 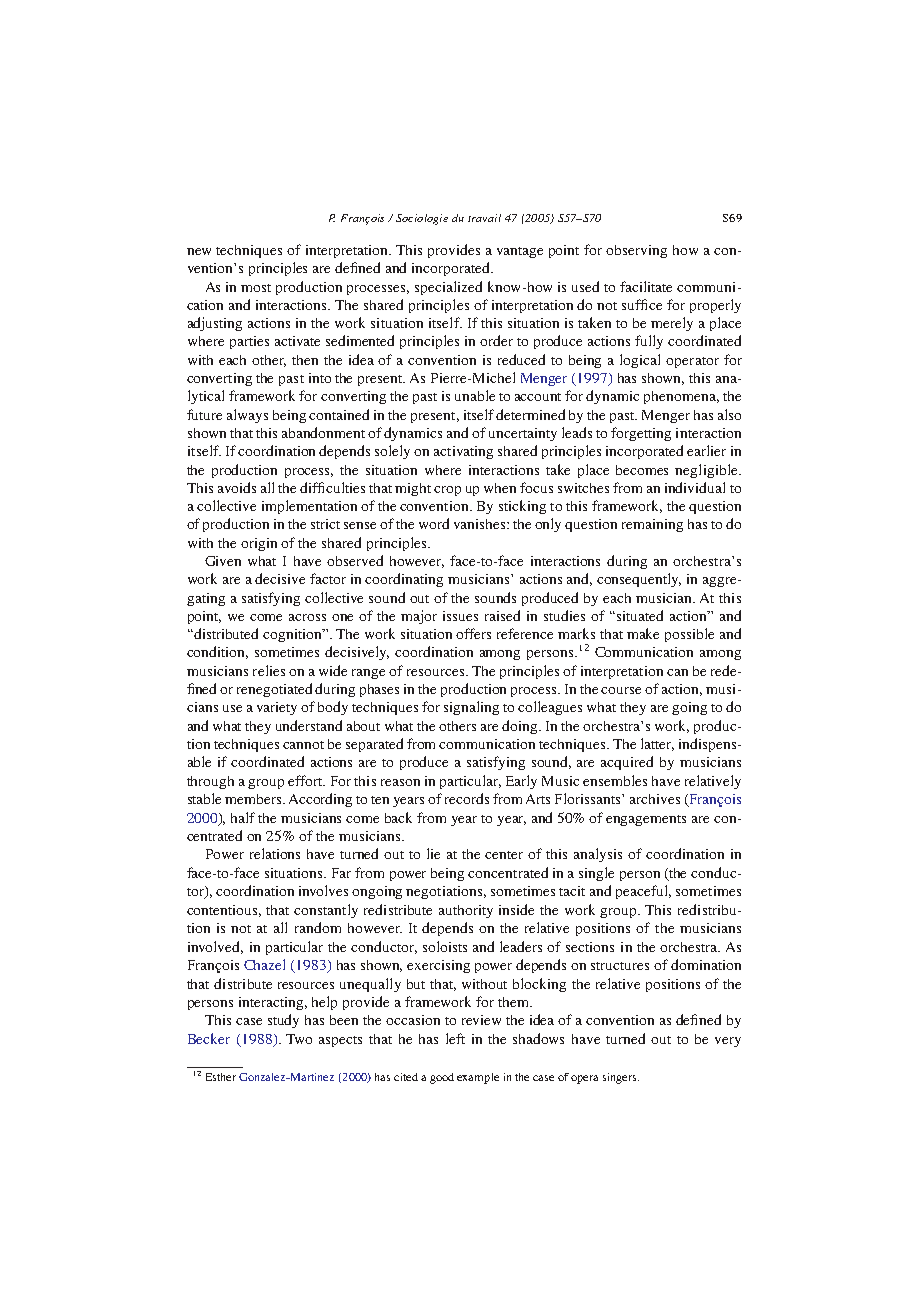 I want to click on activating, so click(x=463, y=452).
